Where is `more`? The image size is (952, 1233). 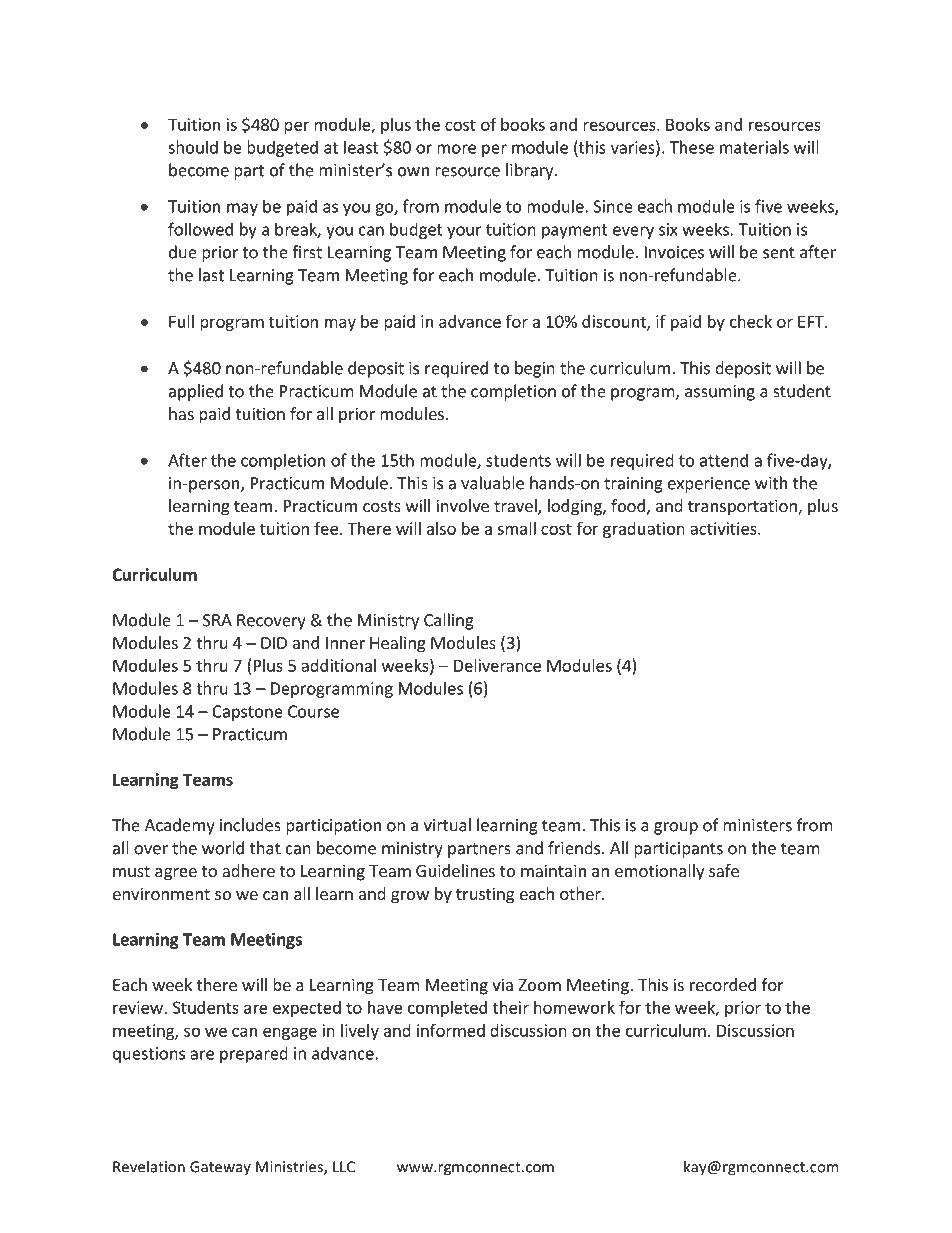
more is located at coordinates (456, 149).
